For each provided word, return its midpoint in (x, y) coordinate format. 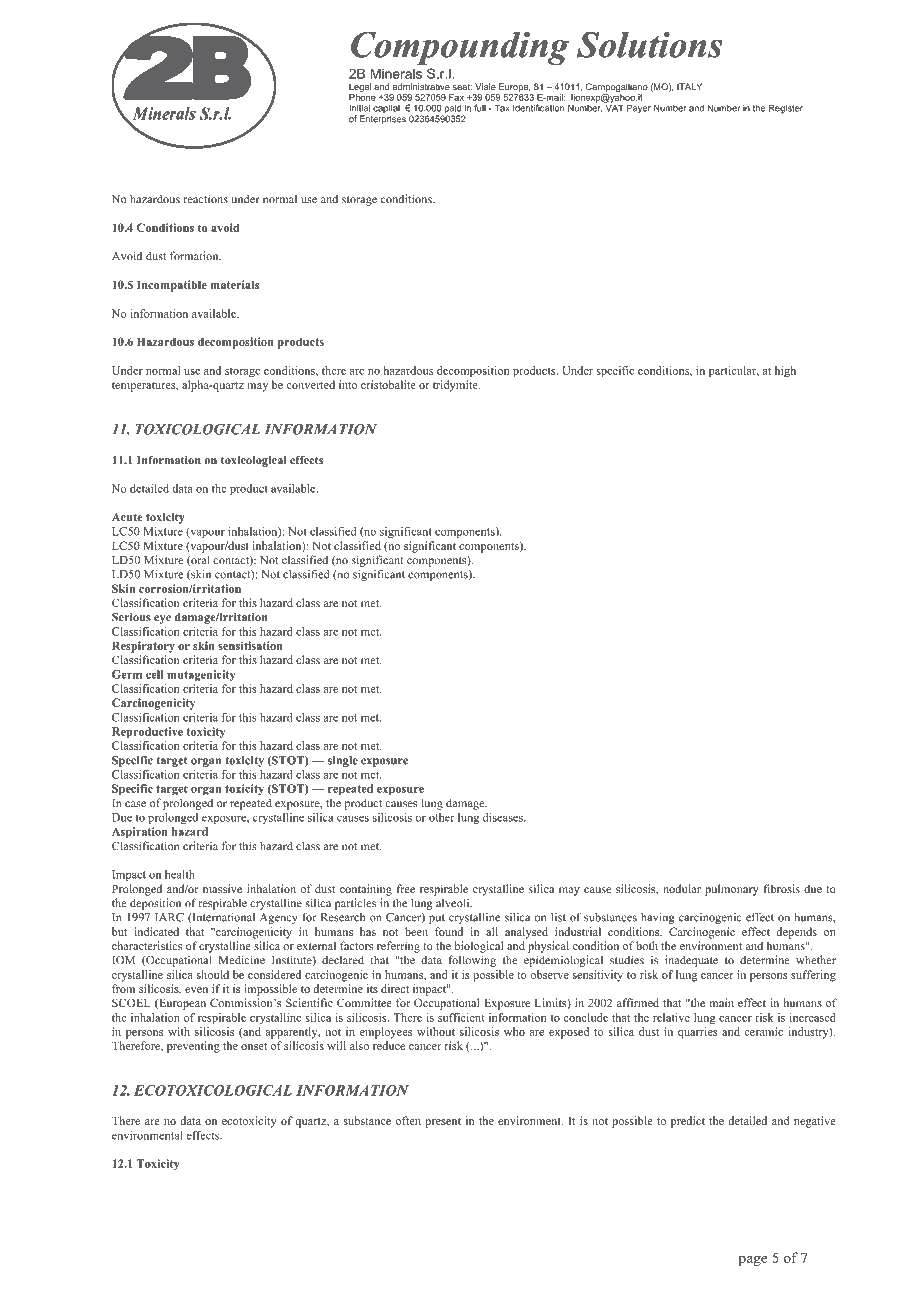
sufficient (461, 1017)
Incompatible (172, 286)
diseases (504, 817)
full (480, 108)
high (785, 372)
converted (311, 384)
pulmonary (732, 890)
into (348, 384)
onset (254, 1046)
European (181, 1004)
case (135, 804)
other (442, 817)
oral (199, 560)
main (722, 1002)
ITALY (689, 86)
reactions (206, 199)
